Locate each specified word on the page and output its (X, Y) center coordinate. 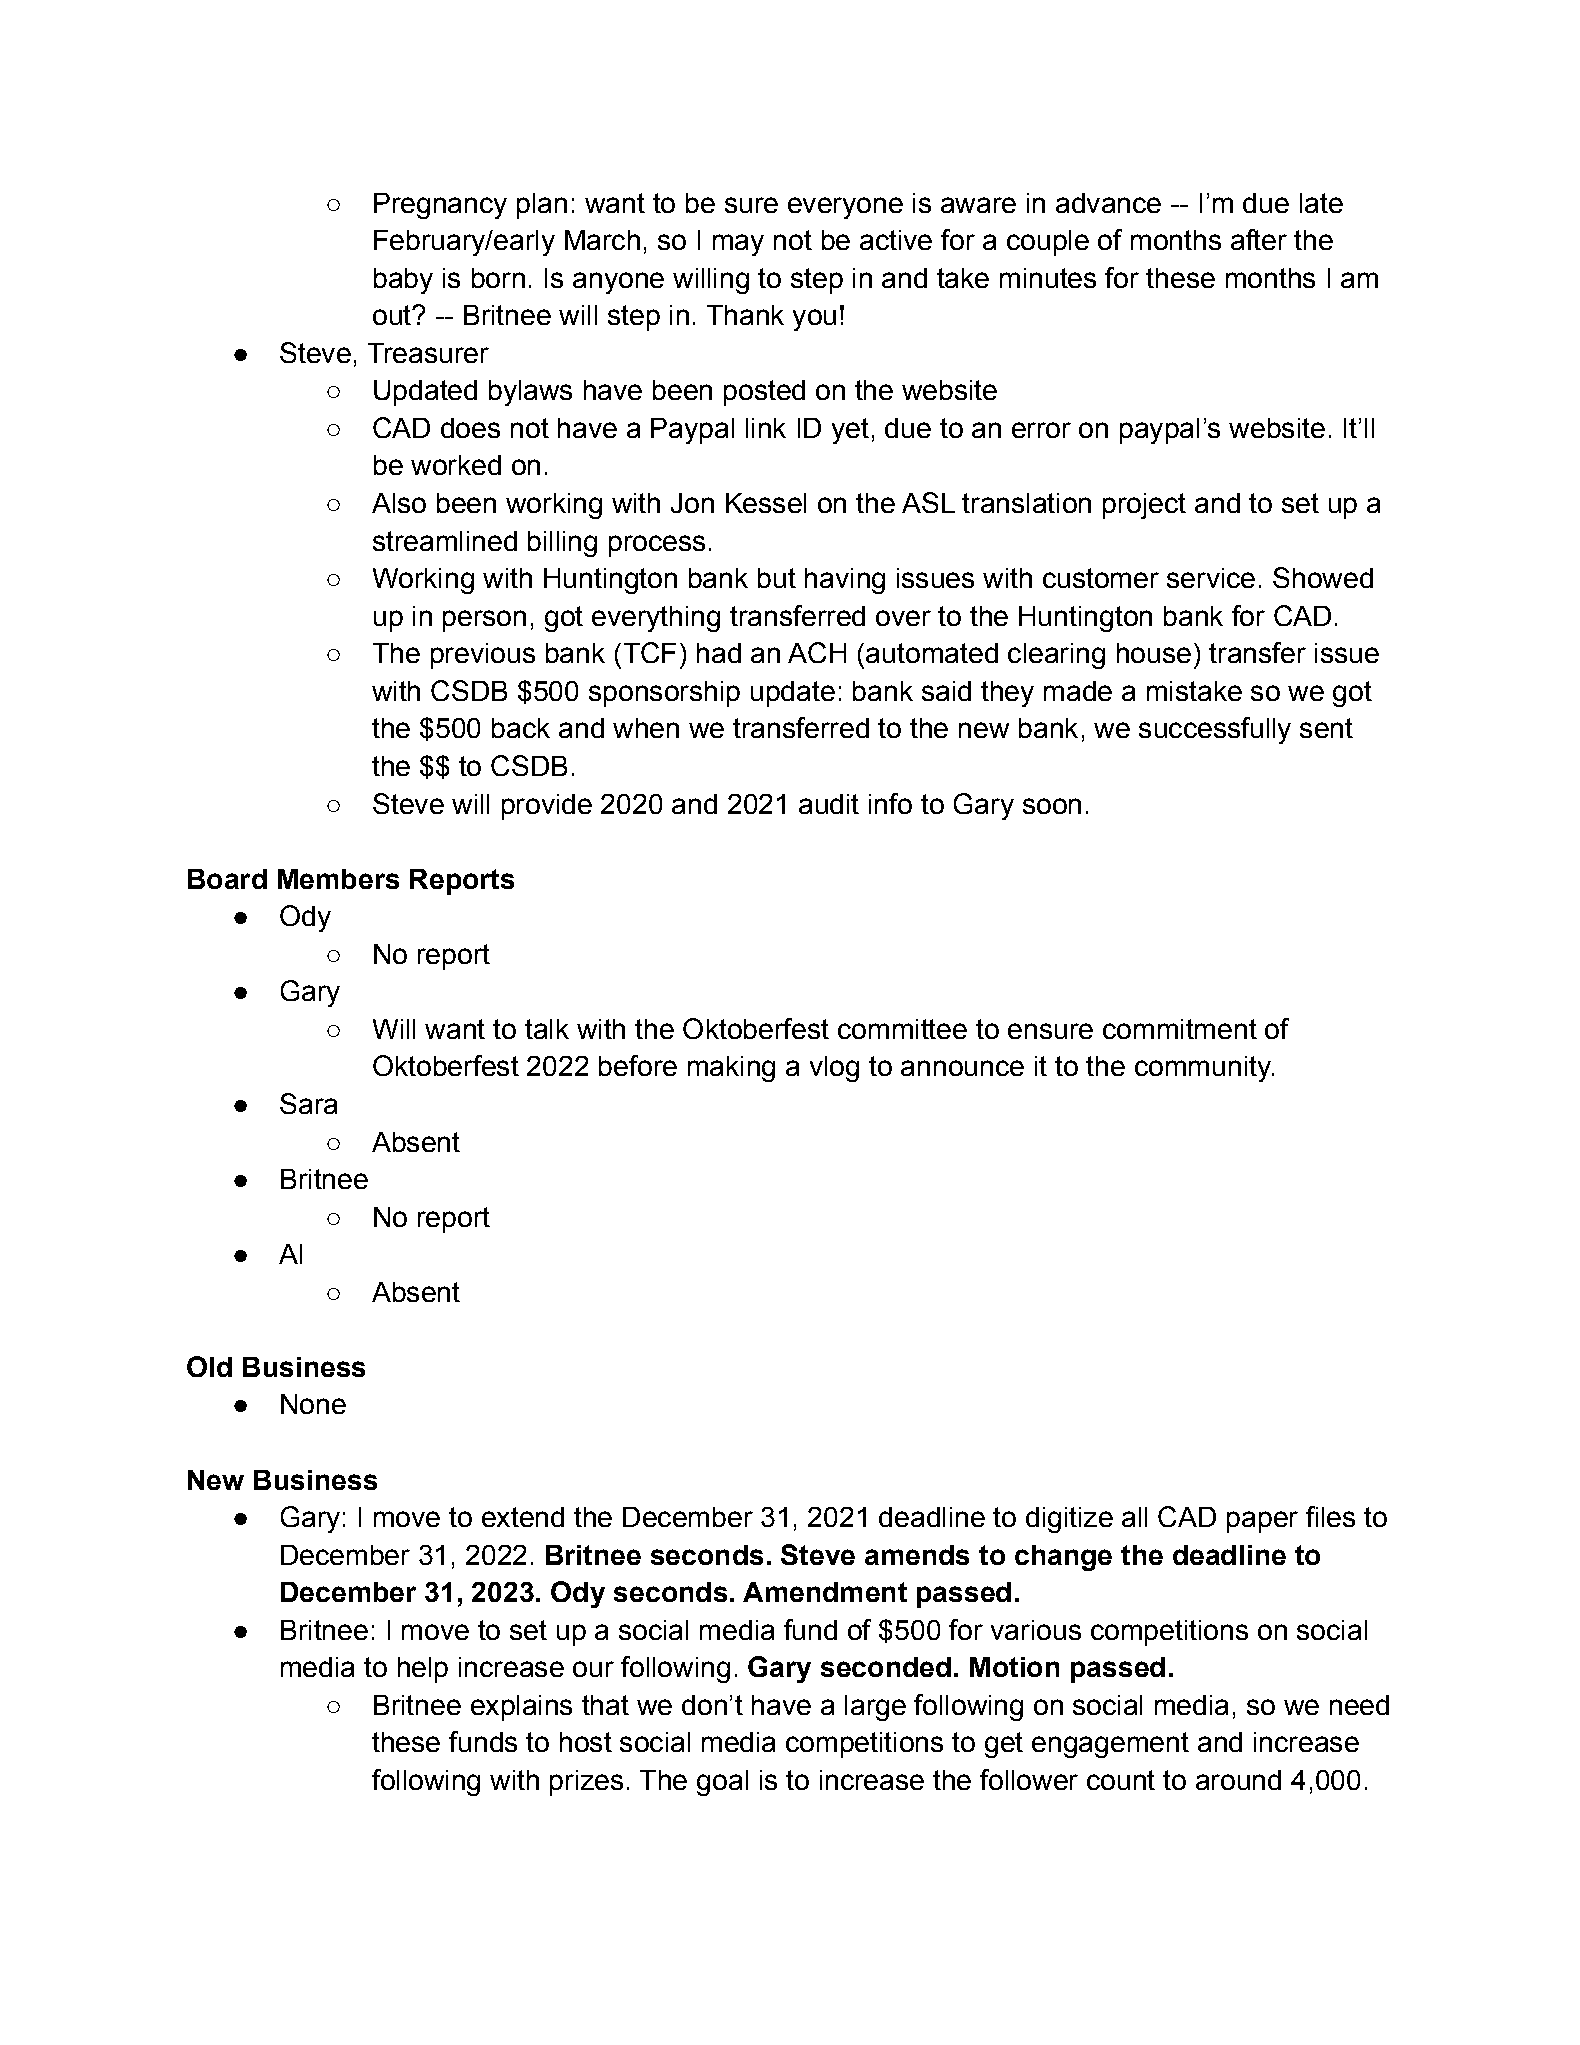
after (1259, 239)
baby (403, 281)
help (423, 1670)
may (738, 245)
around (1238, 1780)
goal (722, 1783)
